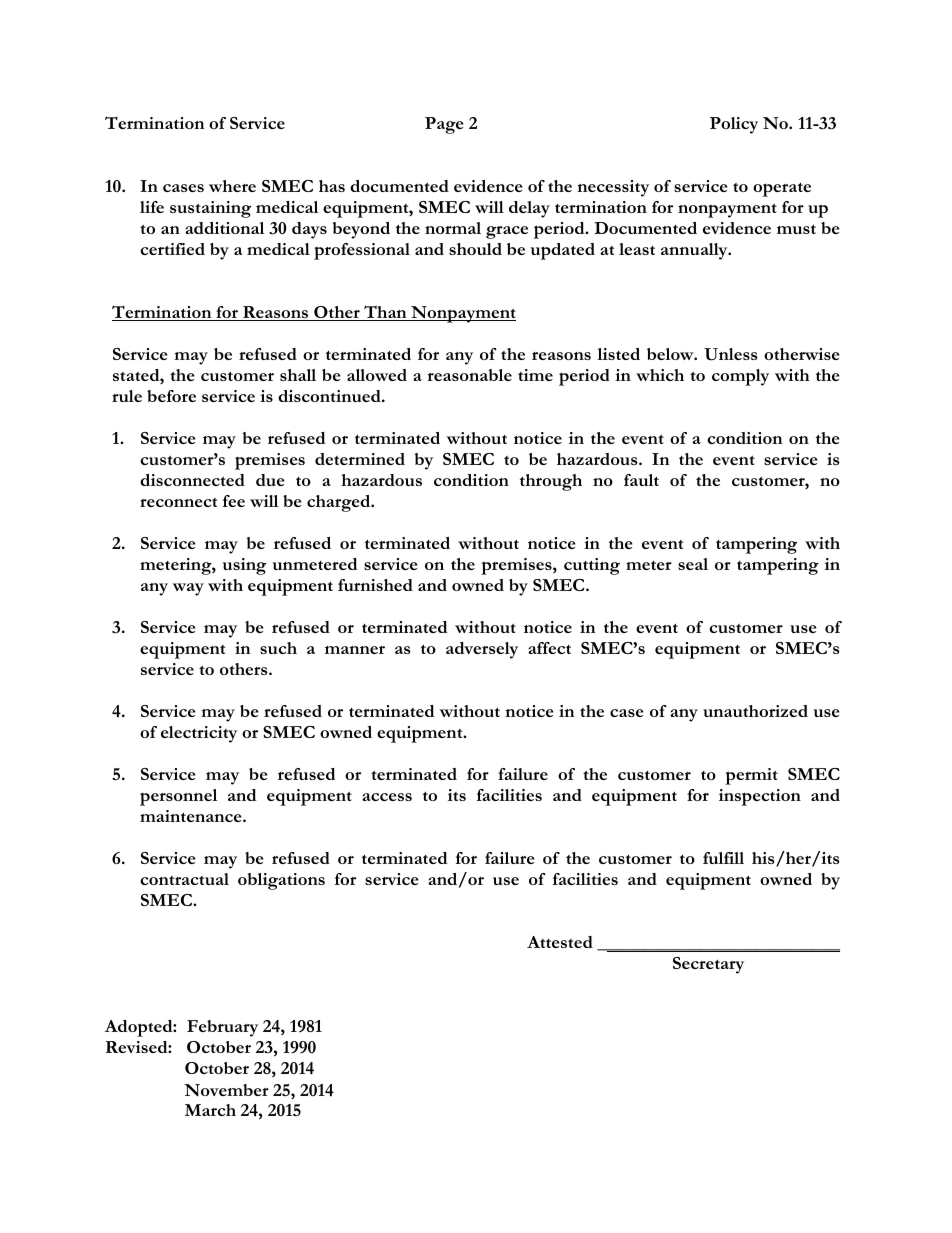 This image has height=1233, width=952. Describe the element at coordinates (192, 480) in the image. I see `disconnected` at that location.
